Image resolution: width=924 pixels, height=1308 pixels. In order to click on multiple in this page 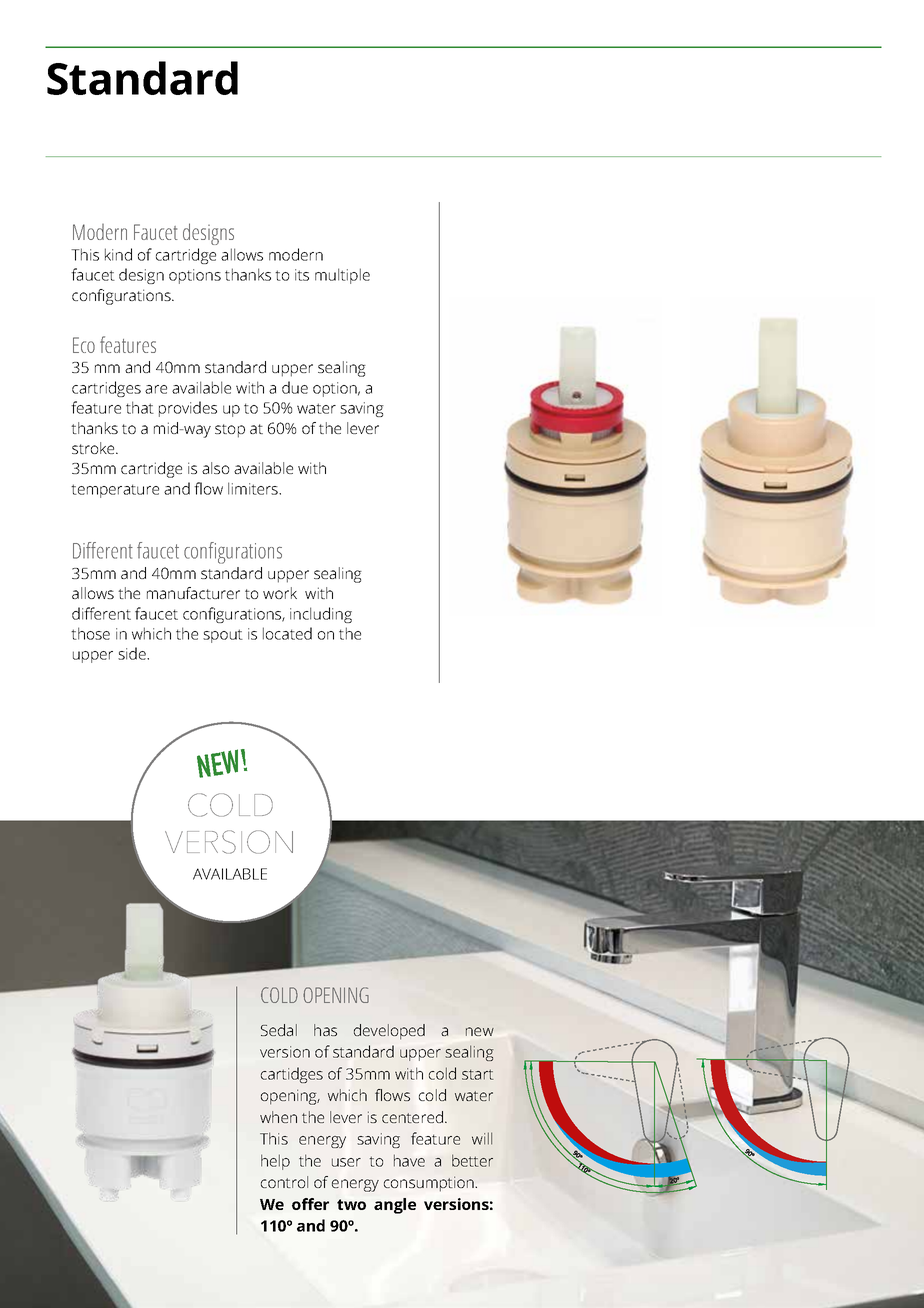, I will do `click(342, 276)`.
